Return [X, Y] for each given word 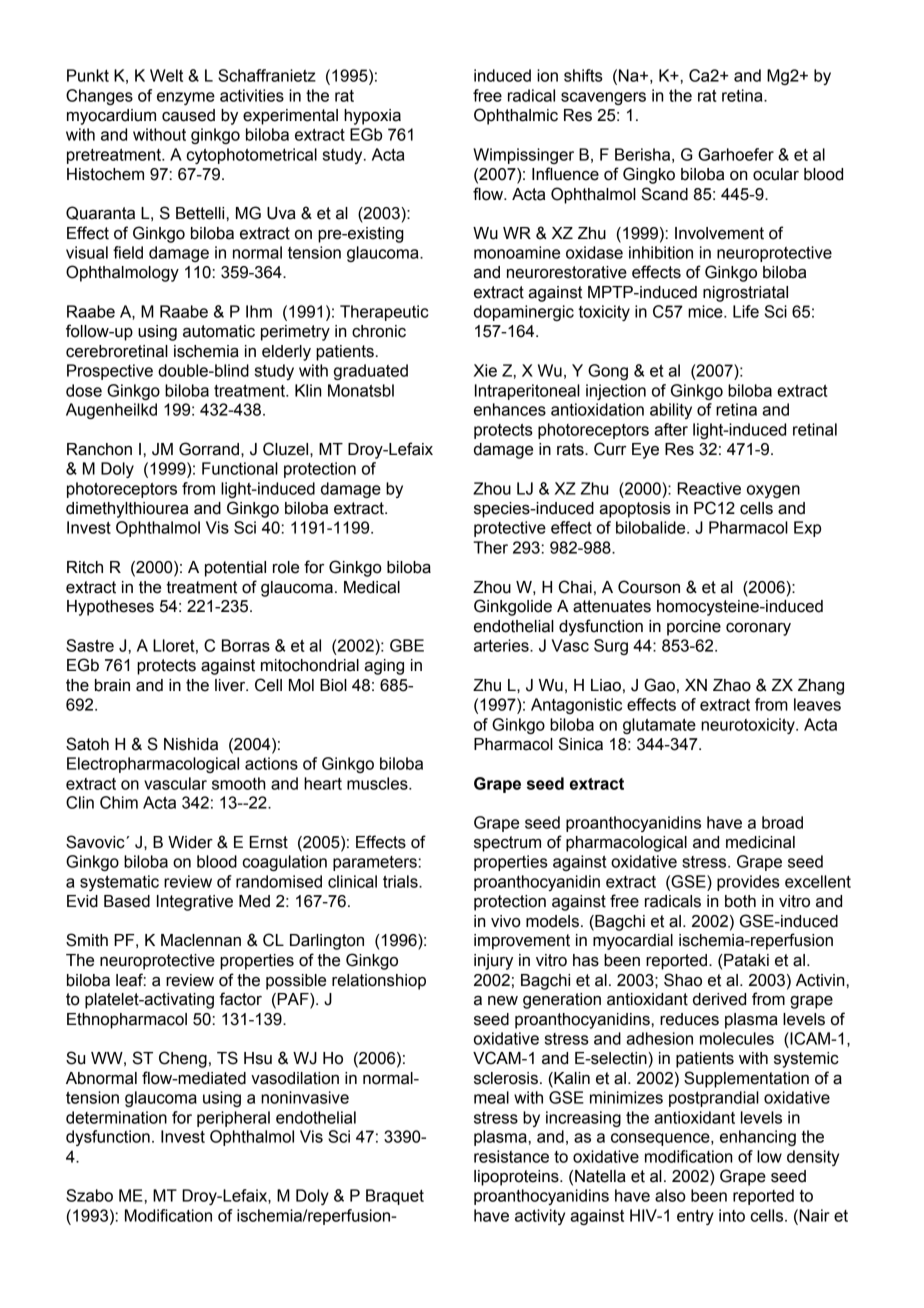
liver [231, 685]
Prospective [110, 372]
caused [188, 115]
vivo [506, 921]
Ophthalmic [516, 116]
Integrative [195, 903]
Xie [485, 370]
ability [671, 411]
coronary [758, 629]
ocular [776, 174]
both [740, 901]
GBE [407, 645]
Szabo [89, 1195]
